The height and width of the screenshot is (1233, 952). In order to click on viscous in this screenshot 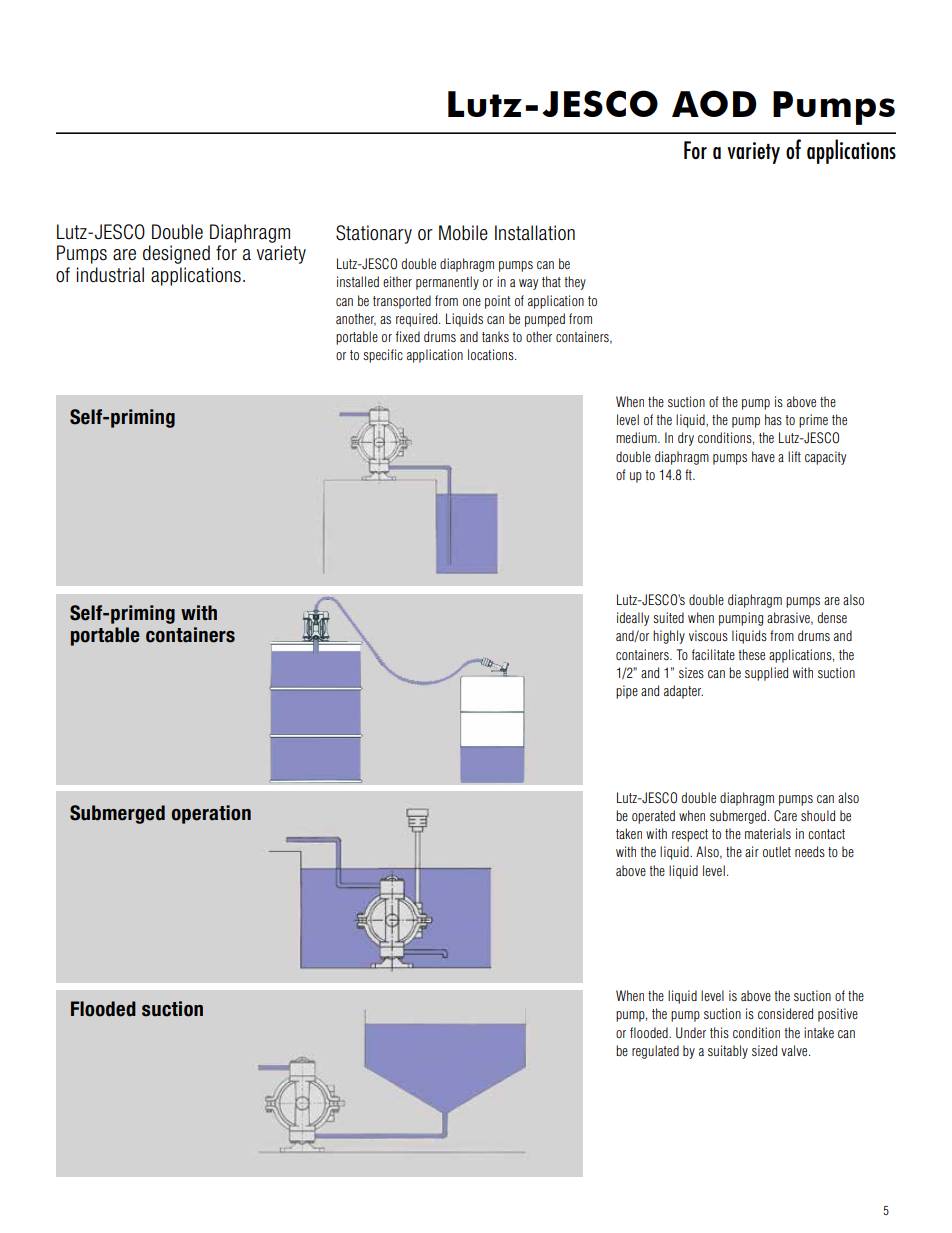, I will do `click(708, 635)`.
